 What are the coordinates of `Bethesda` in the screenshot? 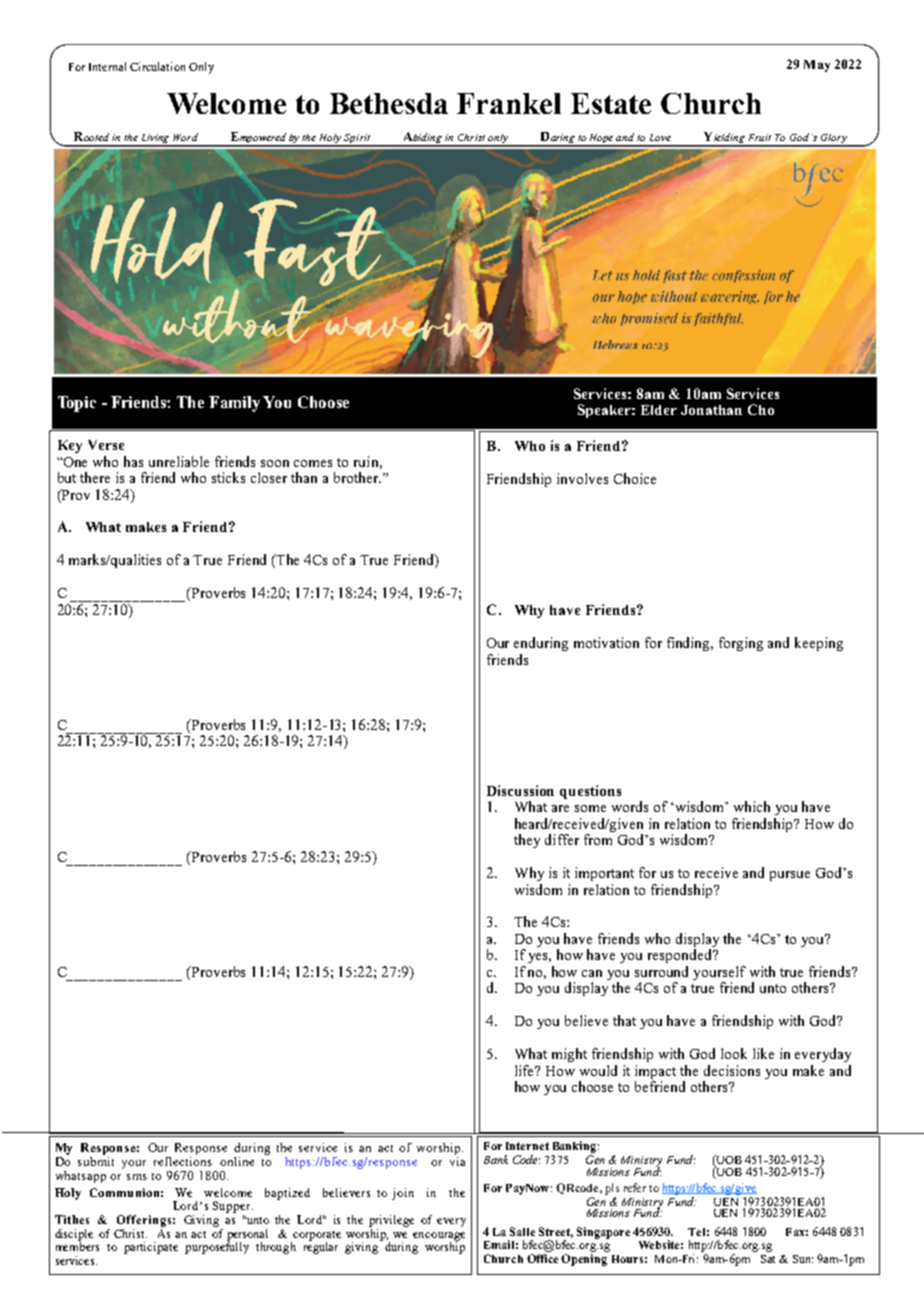 It's located at (389, 103).
